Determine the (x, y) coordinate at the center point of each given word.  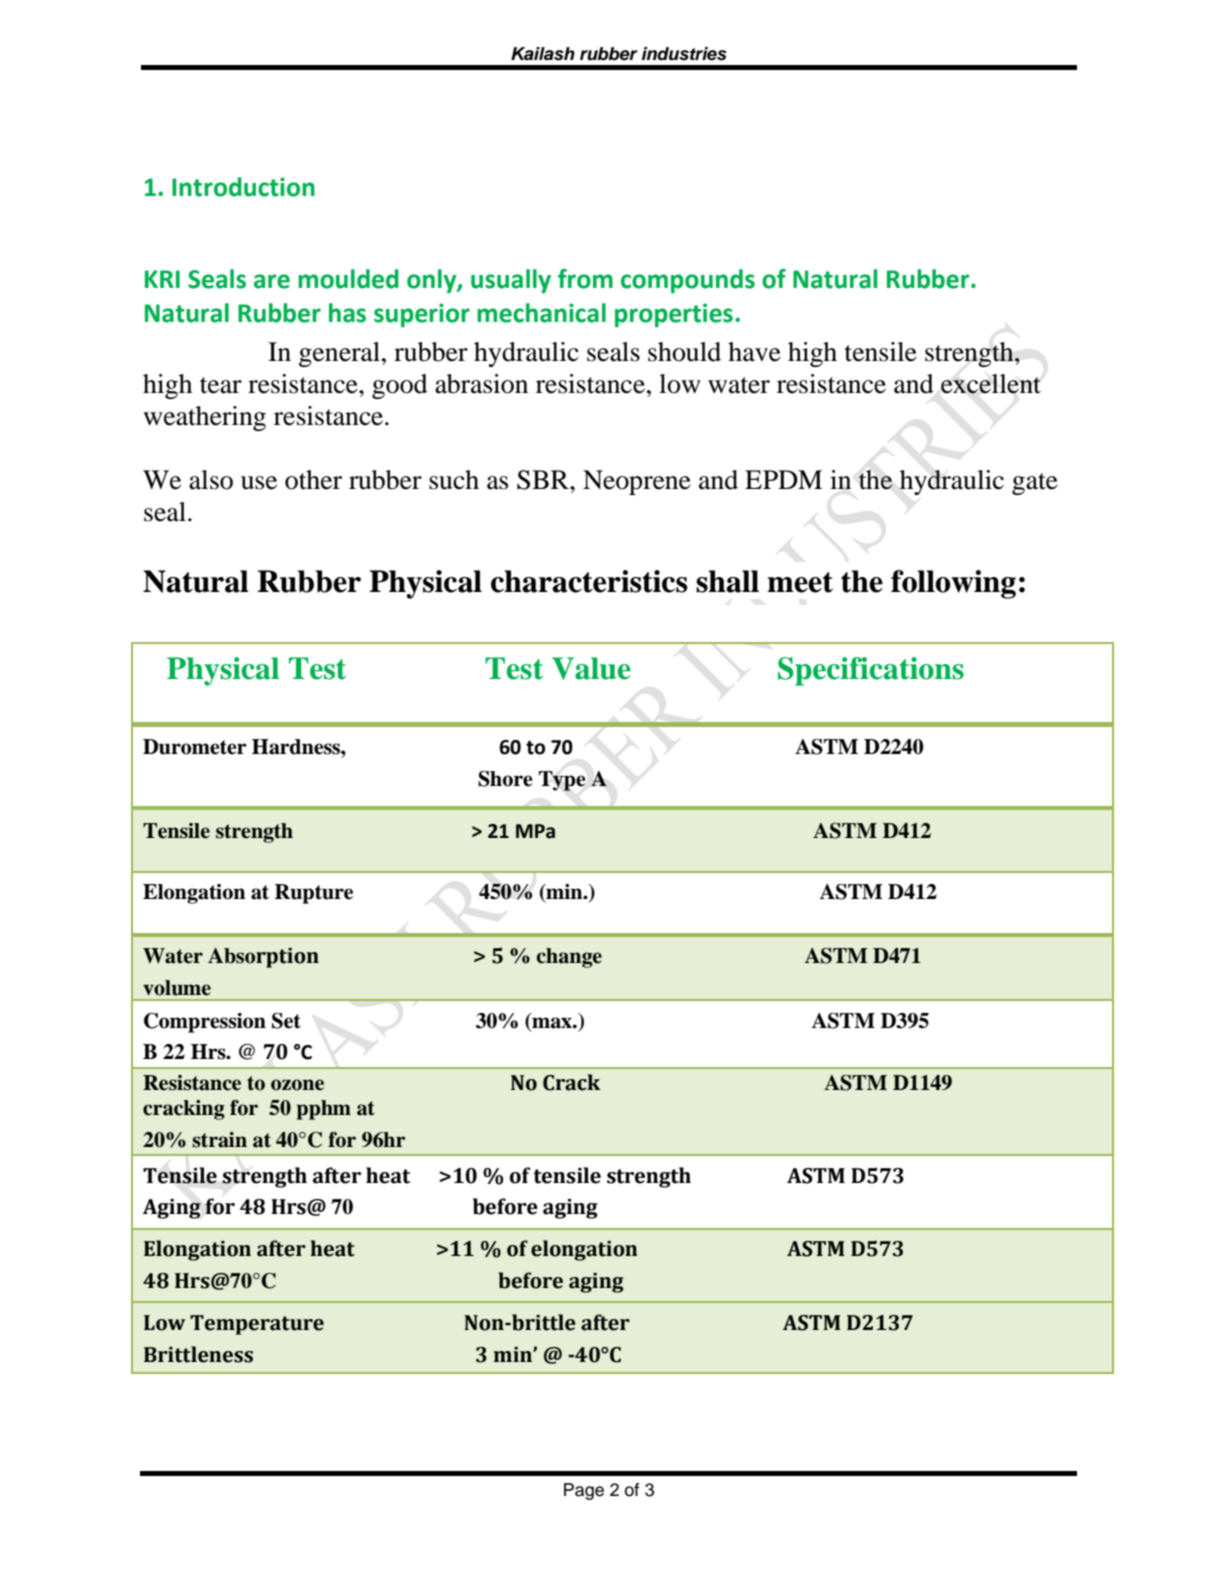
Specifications (871, 671)
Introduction (243, 187)
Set (286, 1021)
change (569, 958)
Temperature (257, 1325)
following (953, 584)
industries (684, 54)
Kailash (543, 54)
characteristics (589, 581)
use (259, 483)
